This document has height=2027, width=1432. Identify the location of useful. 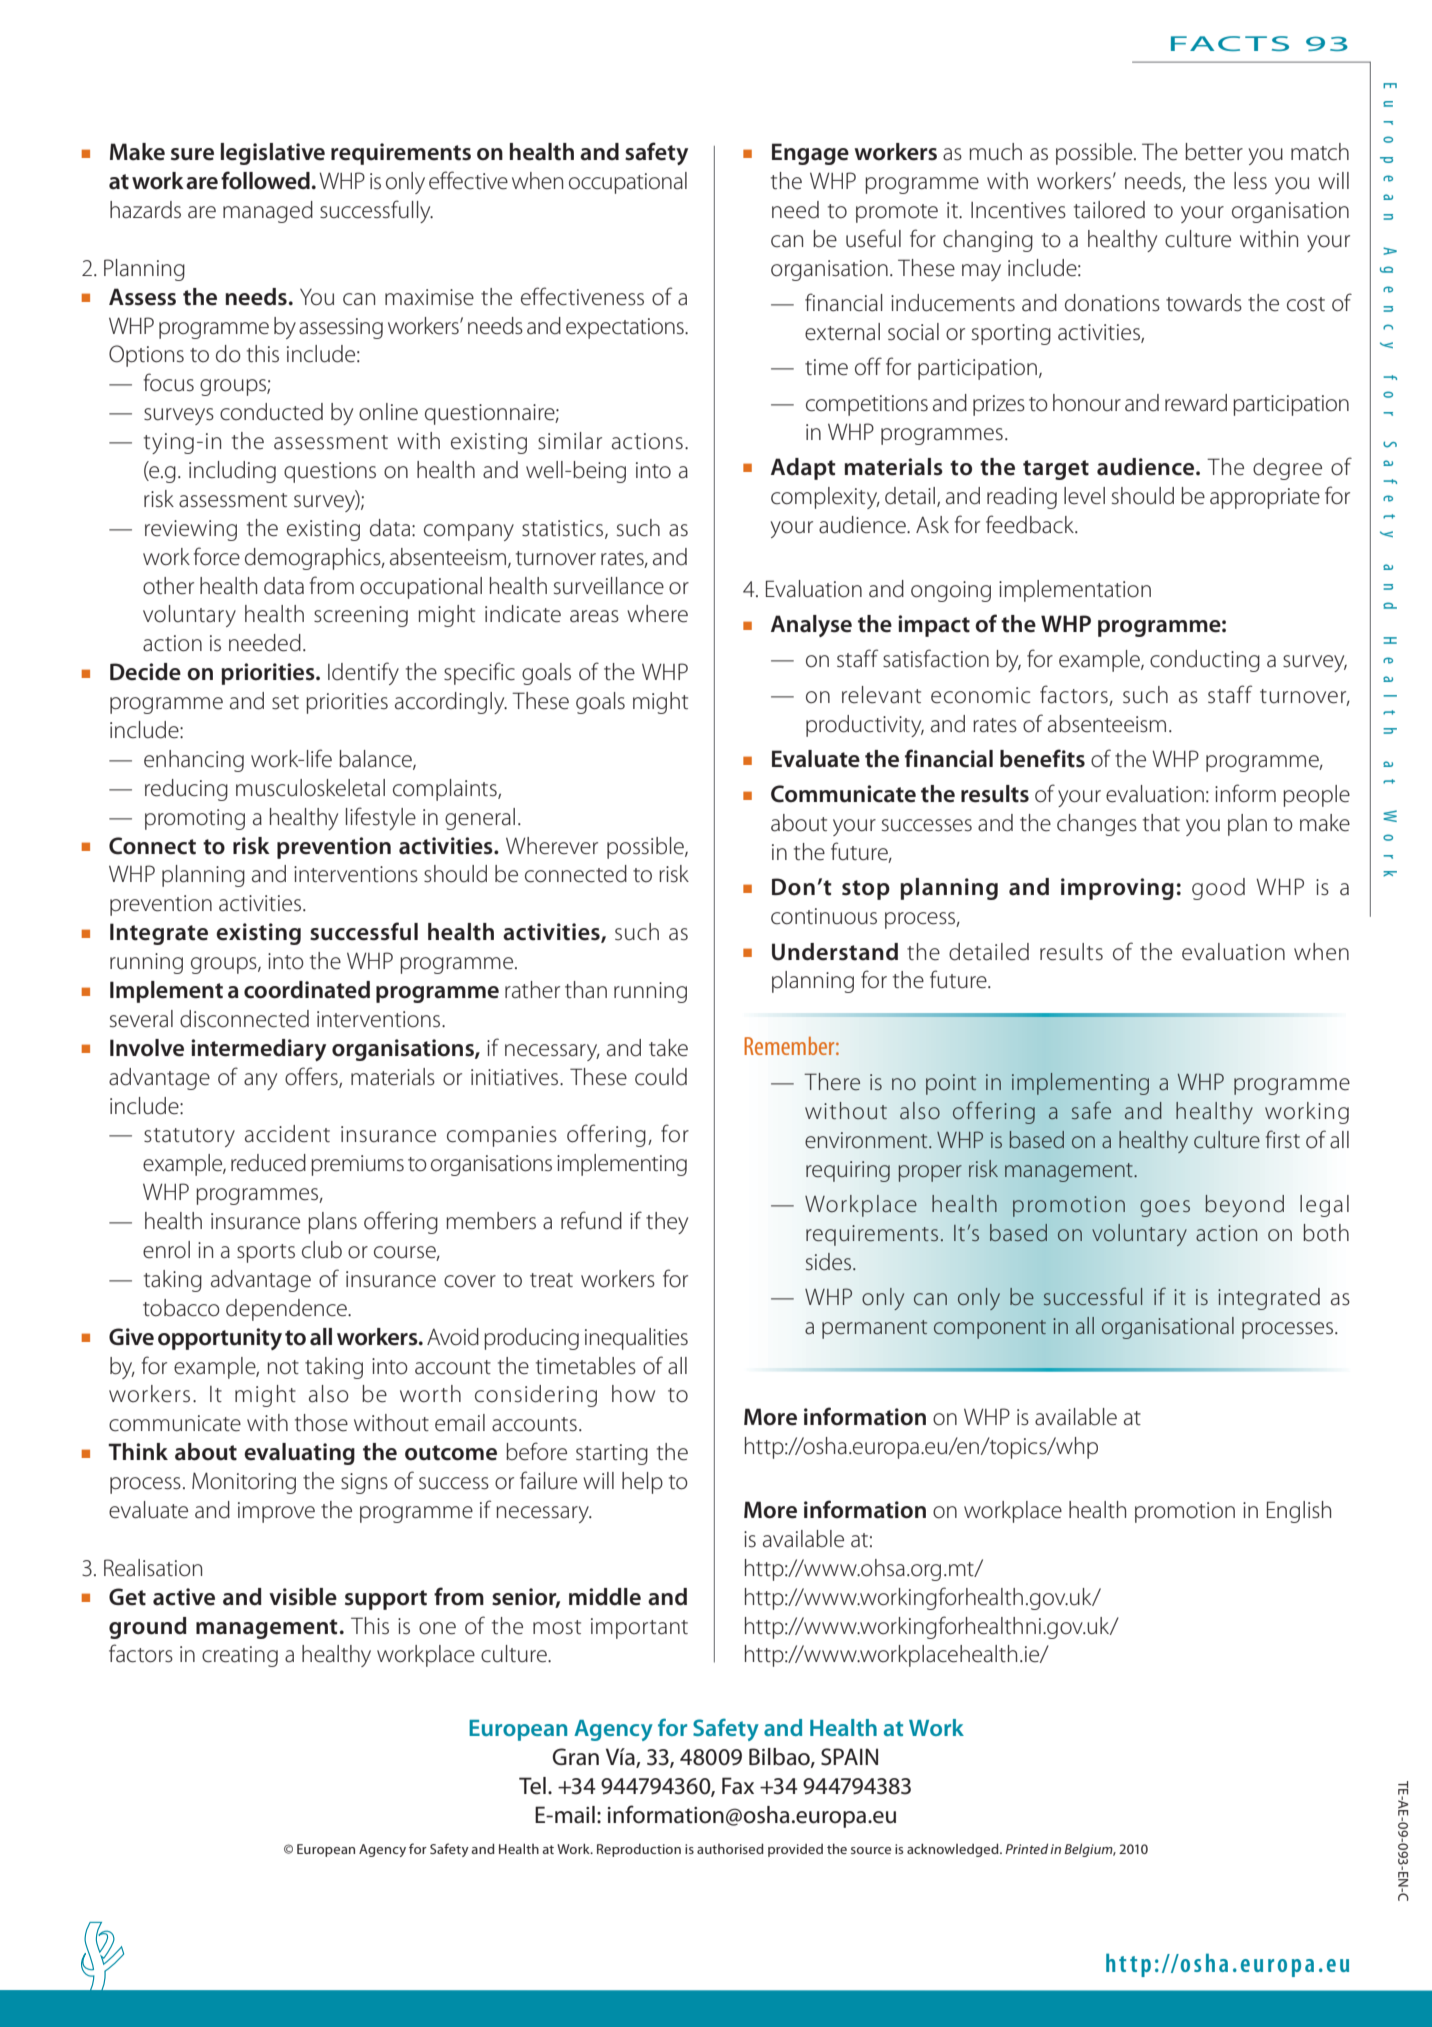
(873, 238).
